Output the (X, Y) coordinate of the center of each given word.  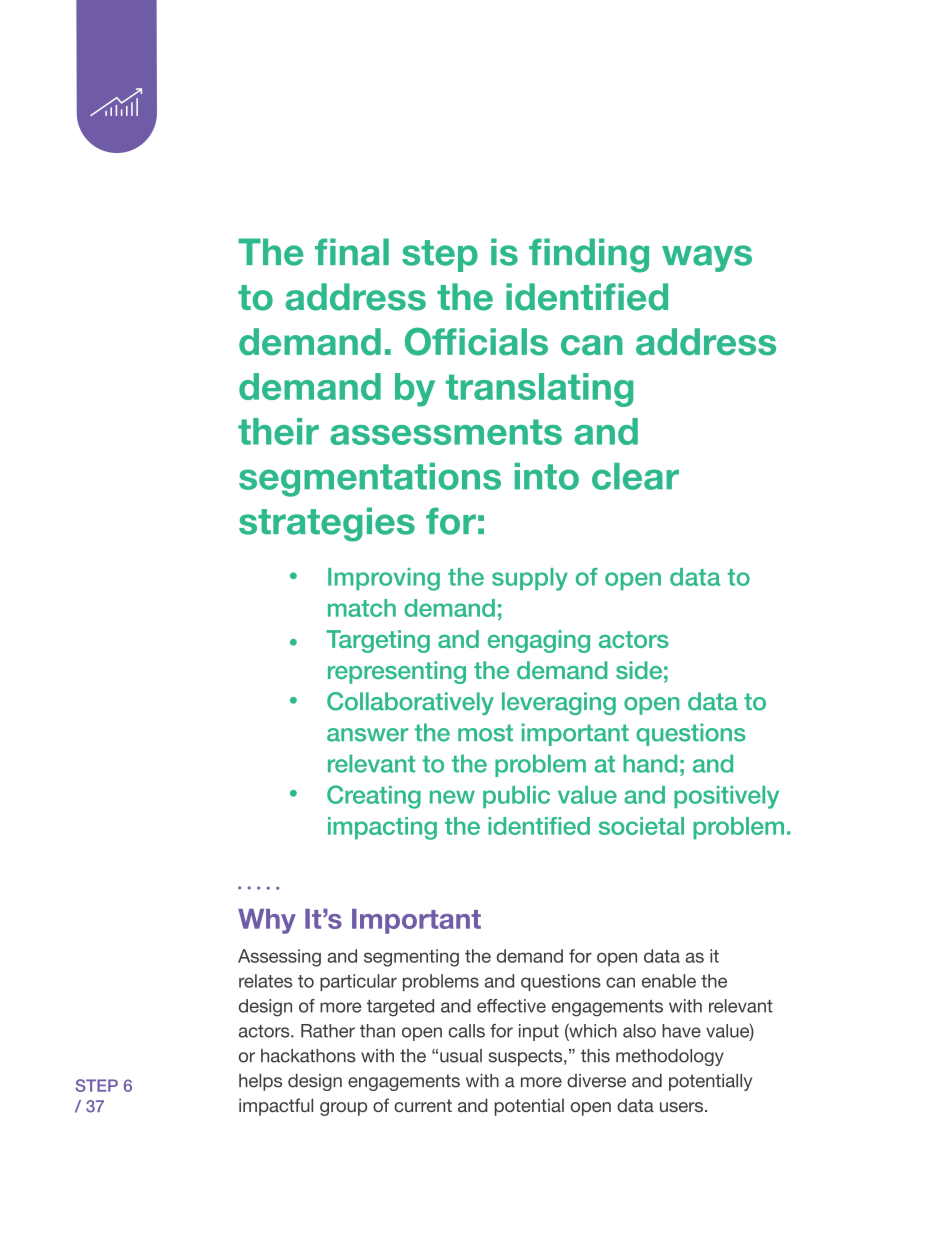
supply (530, 579)
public (516, 797)
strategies (327, 524)
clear (635, 476)
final (352, 252)
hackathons (308, 1056)
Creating (374, 797)
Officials (476, 341)
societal (641, 826)
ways (707, 258)
